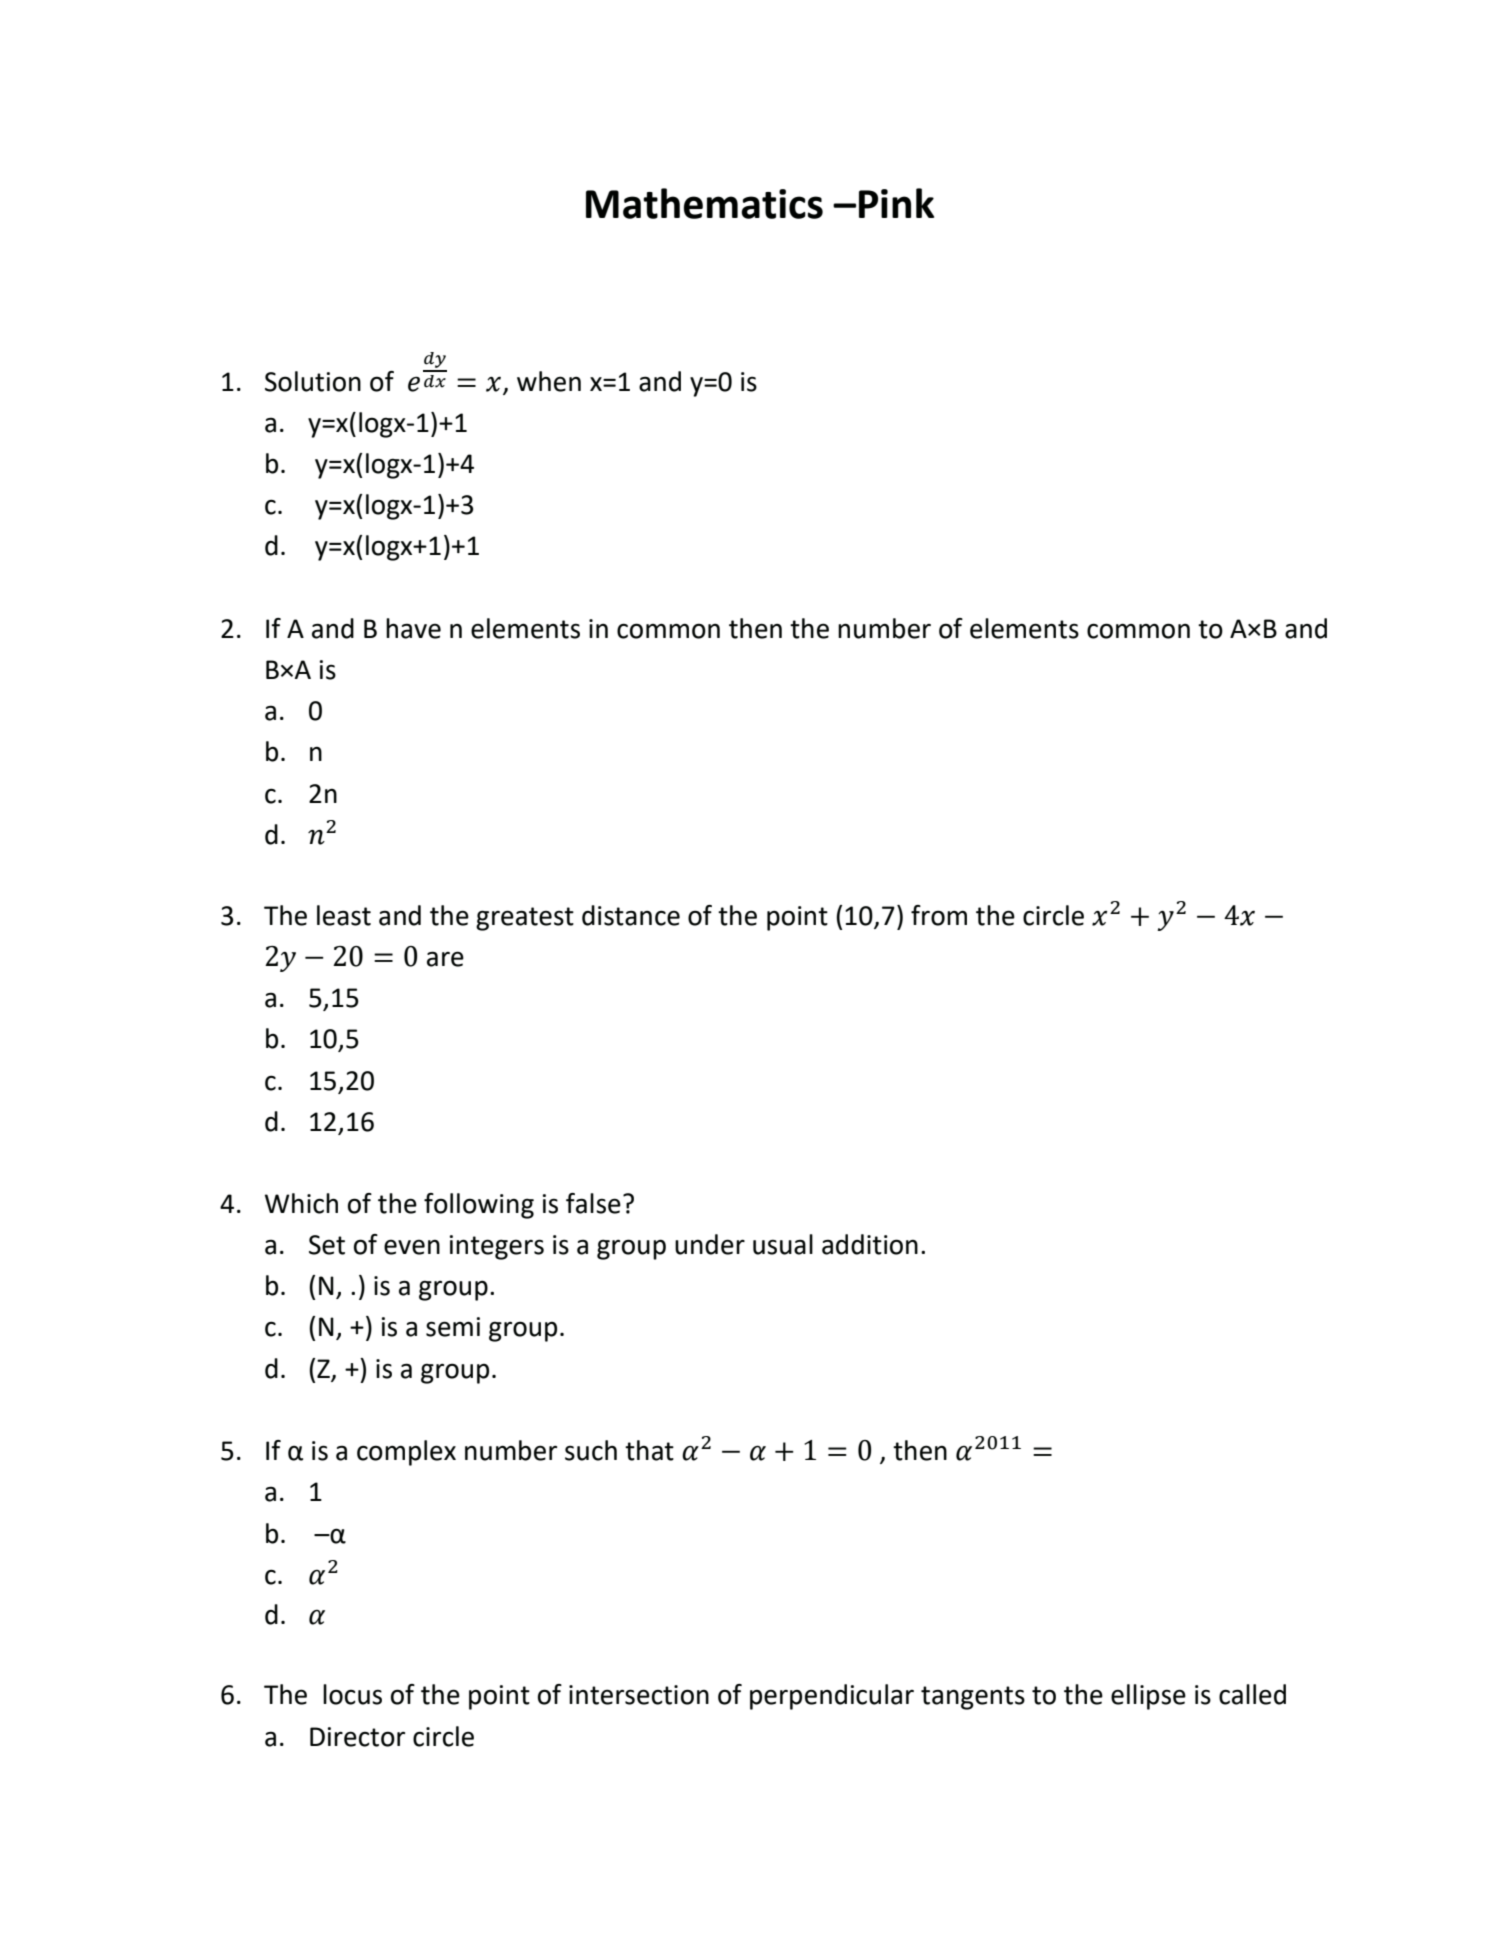 The width and height of the document is (1496, 1935). What do you see at coordinates (1148, 1697) in the document?
I see `ellipse` at bounding box center [1148, 1697].
